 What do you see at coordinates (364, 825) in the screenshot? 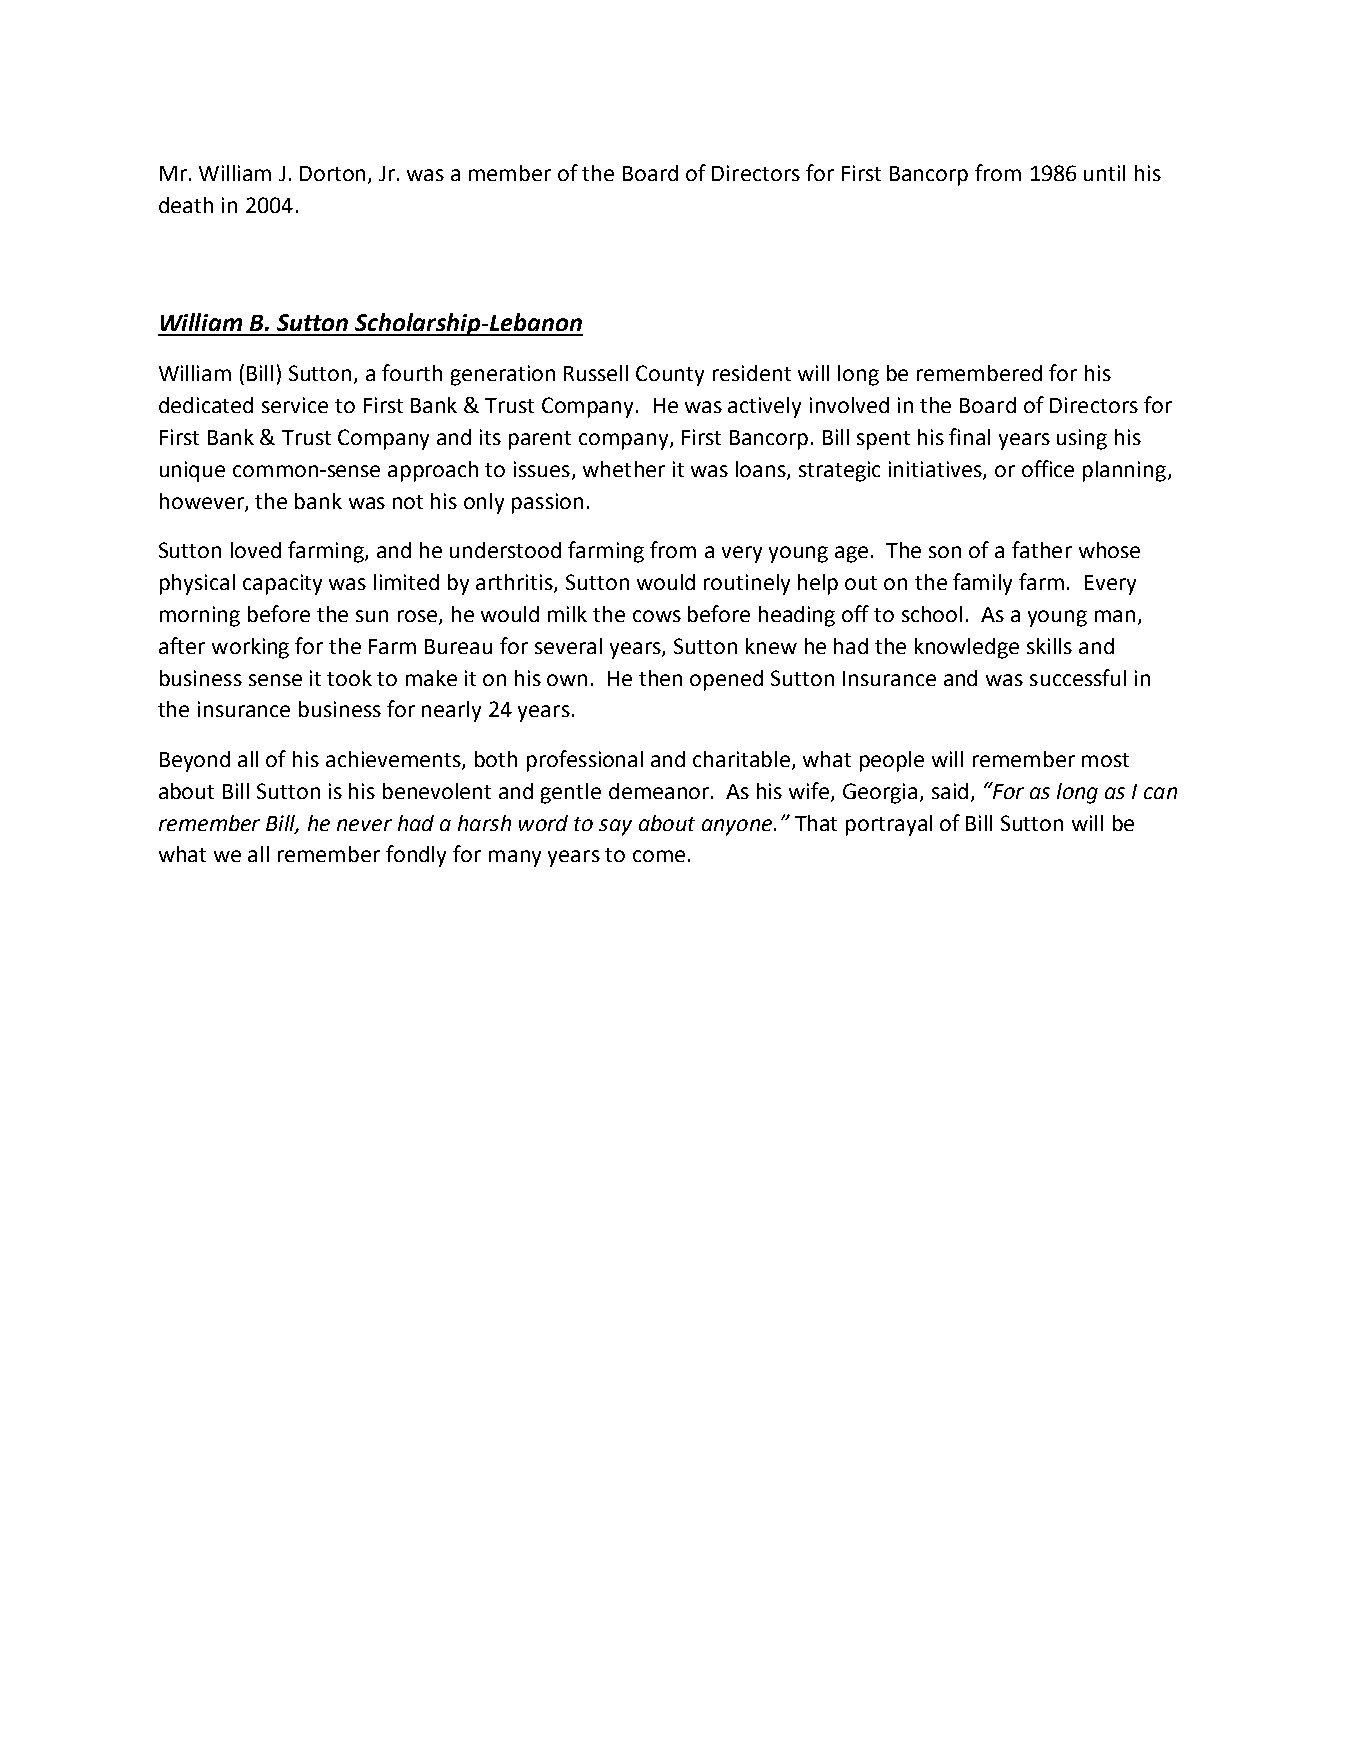
I see `never` at bounding box center [364, 825].
